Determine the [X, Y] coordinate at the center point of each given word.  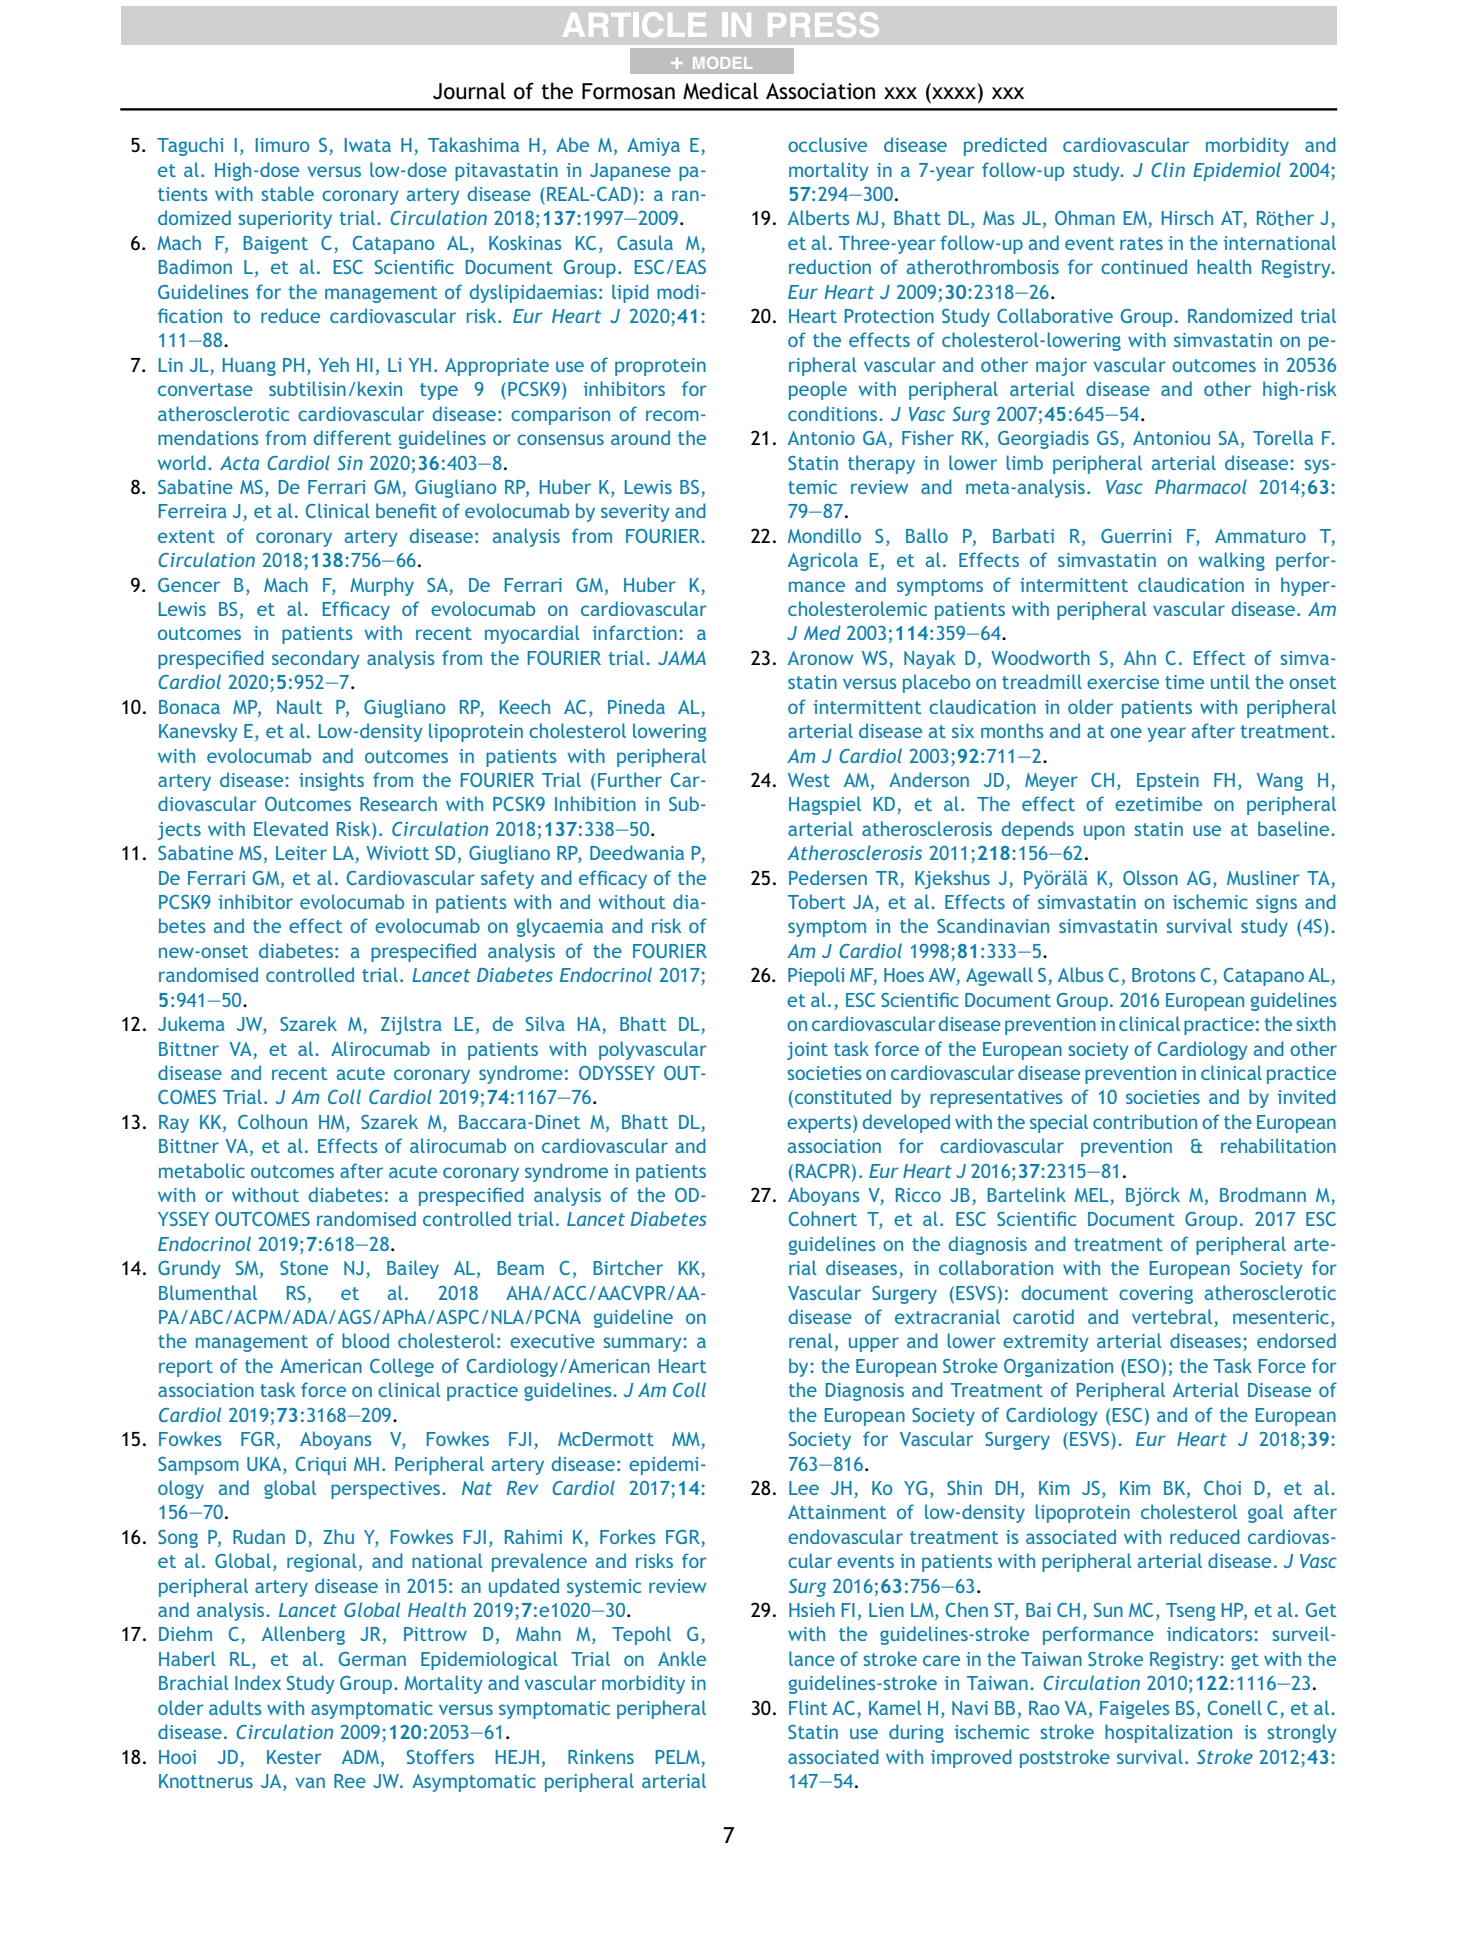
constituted [843, 1096]
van [310, 1782]
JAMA [682, 658]
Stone [304, 1268]
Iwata [368, 145]
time [1184, 682]
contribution [1145, 1121]
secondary [316, 659]
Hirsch [1187, 217]
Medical [720, 91]
